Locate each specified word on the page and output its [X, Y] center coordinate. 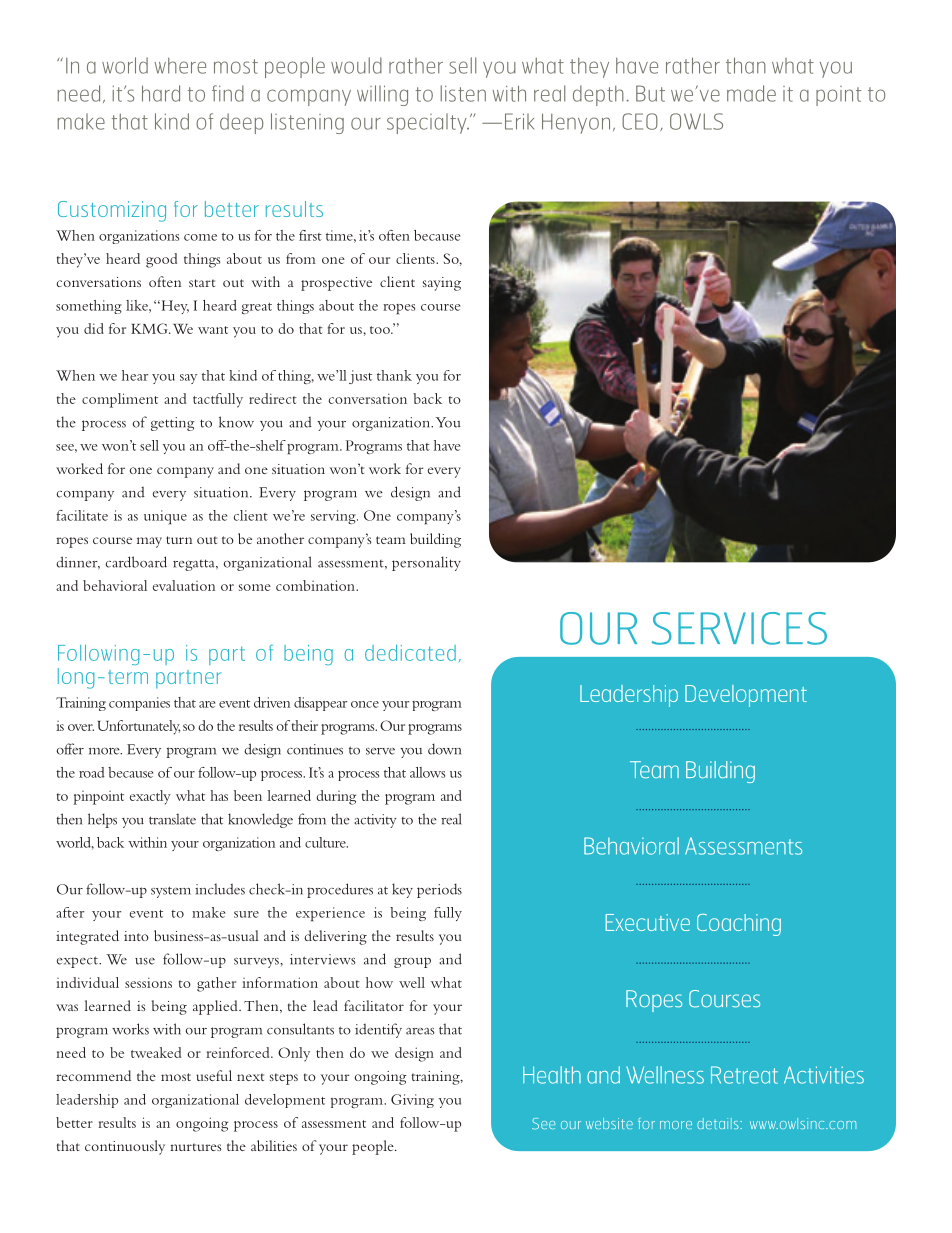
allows [427, 772]
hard [161, 93]
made [751, 93]
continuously [125, 1147]
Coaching [739, 925]
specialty [428, 123]
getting [172, 424]
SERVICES [739, 628]
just [360, 377]
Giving [412, 1101]
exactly [150, 797]
